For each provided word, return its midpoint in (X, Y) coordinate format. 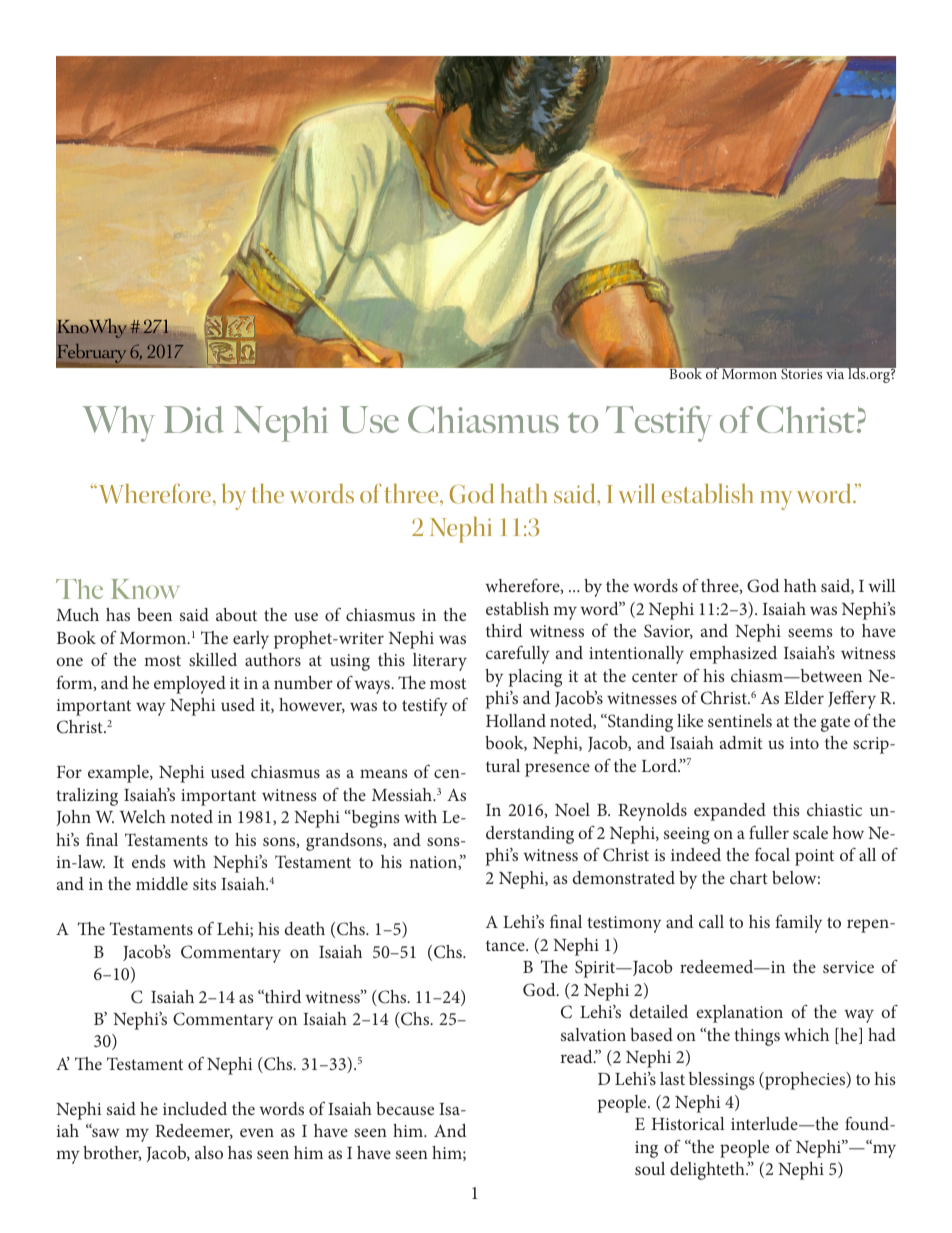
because (405, 1108)
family (798, 923)
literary (440, 662)
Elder (804, 697)
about (236, 614)
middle (162, 883)
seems (810, 632)
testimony (624, 924)
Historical (688, 1123)
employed (190, 685)
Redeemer (194, 1131)
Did (194, 419)
